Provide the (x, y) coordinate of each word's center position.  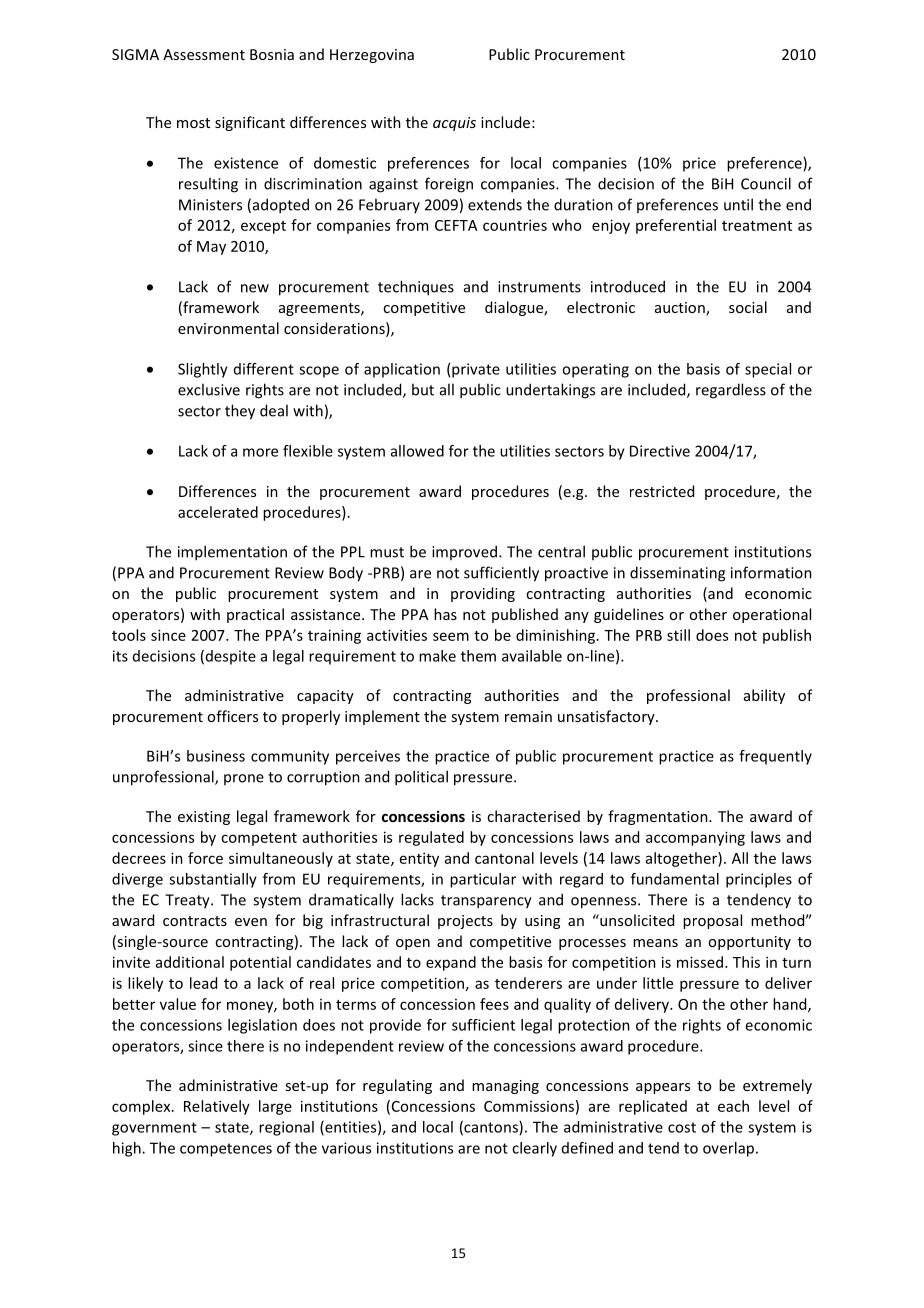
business (216, 756)
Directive (660, 451)
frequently (775, 757)
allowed (417, 451)
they (240, 412)
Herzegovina (372, 56)
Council (766, 183)
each (733, 1106)
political (421, 778)
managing (505, 1087)
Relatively (217, 1107)
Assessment (204, 54)
